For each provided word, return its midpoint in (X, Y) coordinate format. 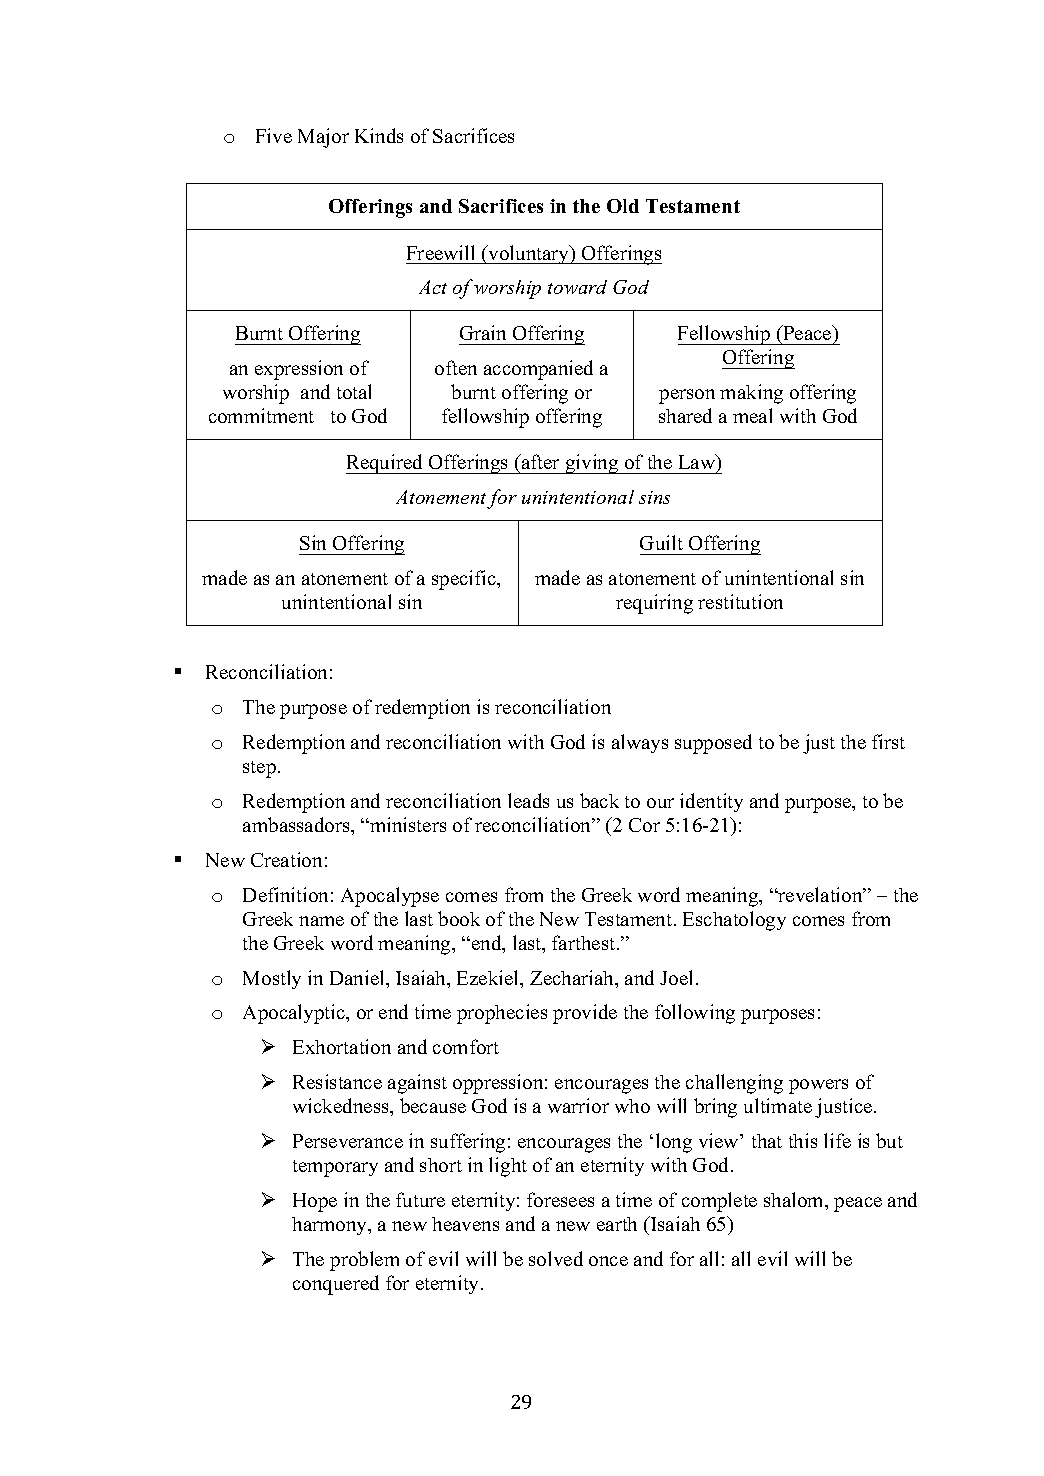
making (751, 394)
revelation (820, 894)
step (259, 769)
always (640, 743)
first (888, 741)
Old (623, 206)
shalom (795, 1201)
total (354, 391)
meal (752, 415)
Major (323, 138)
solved (556, 1258)
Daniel (358, 977)
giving (592, 464)
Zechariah (573, 979)
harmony (331, 1226)
